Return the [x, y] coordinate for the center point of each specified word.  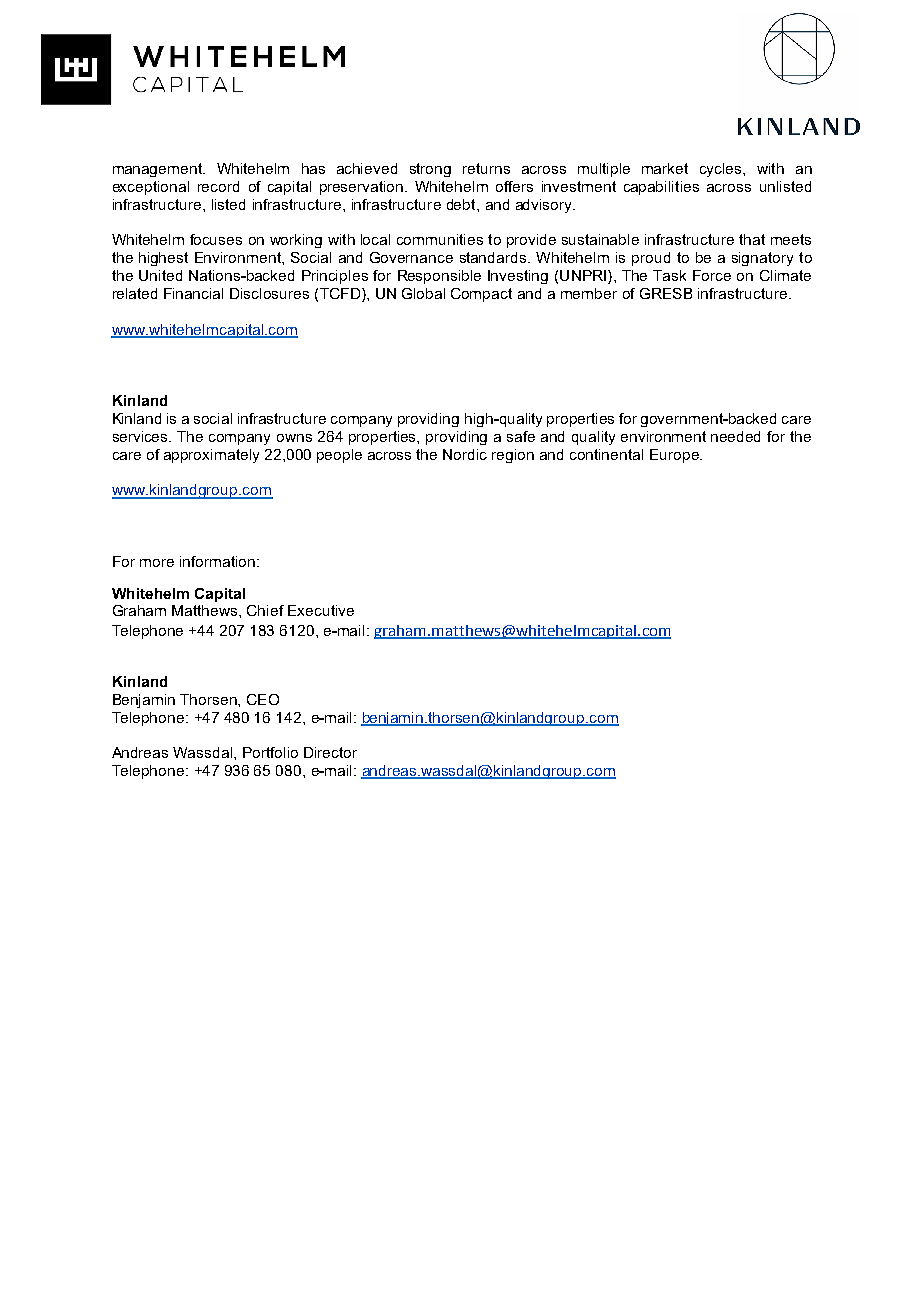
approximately [211, 456]
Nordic [465, 454]
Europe [675, 456]
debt [462, 204]
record [218, 186]
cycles [722, 170]
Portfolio [270, 752]
